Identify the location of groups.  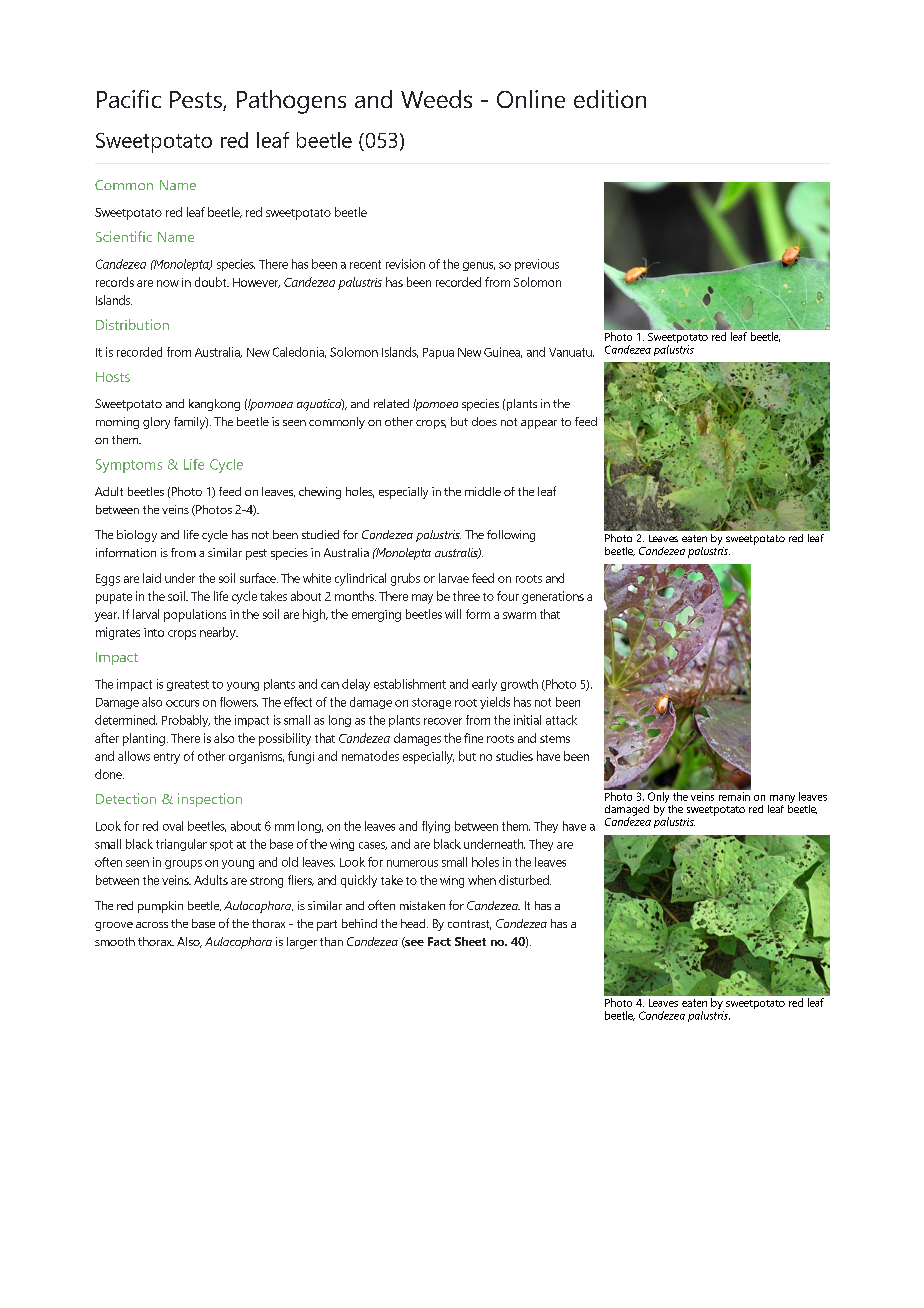
(183, 864).
